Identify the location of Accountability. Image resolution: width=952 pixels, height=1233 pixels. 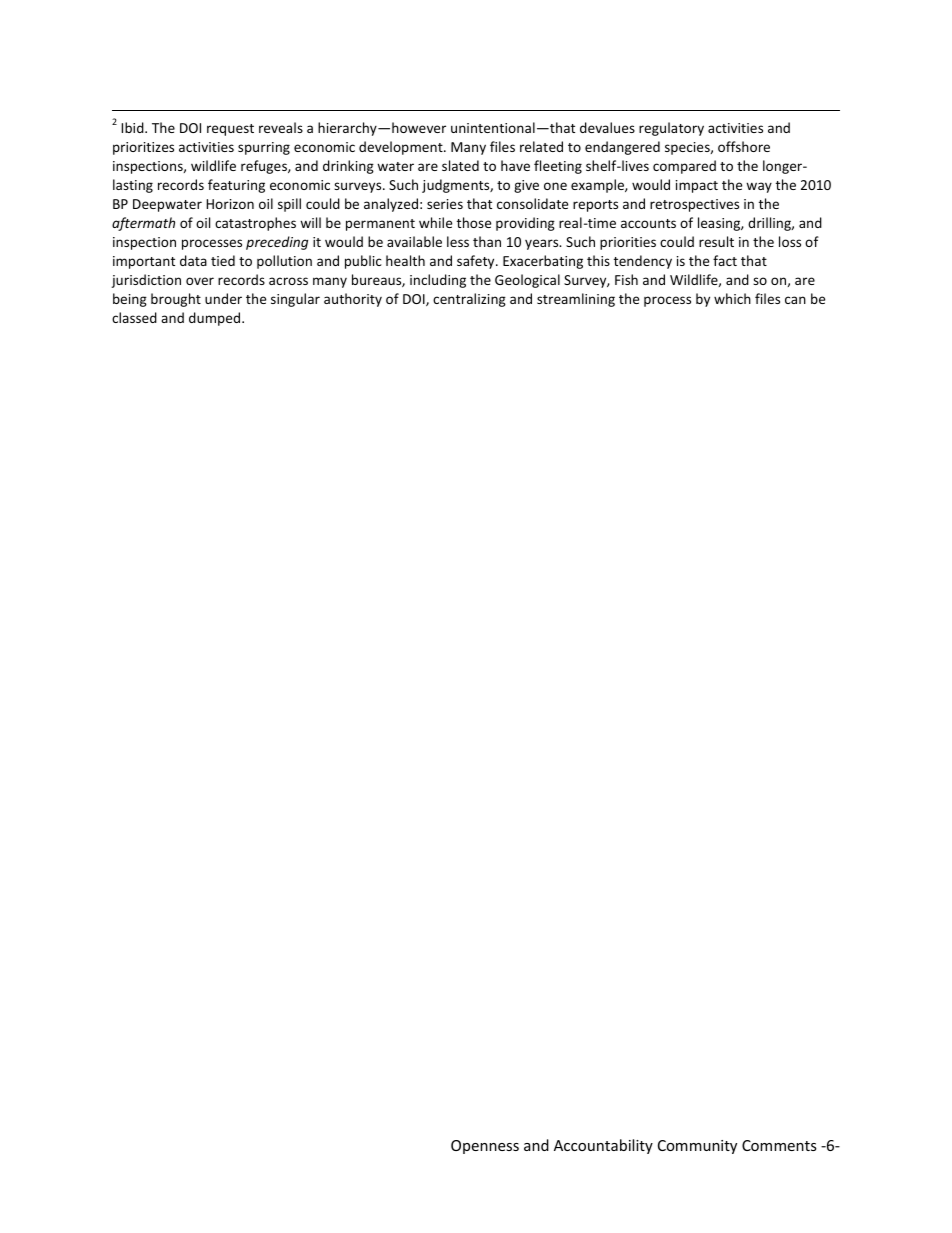
(603, 1146).
